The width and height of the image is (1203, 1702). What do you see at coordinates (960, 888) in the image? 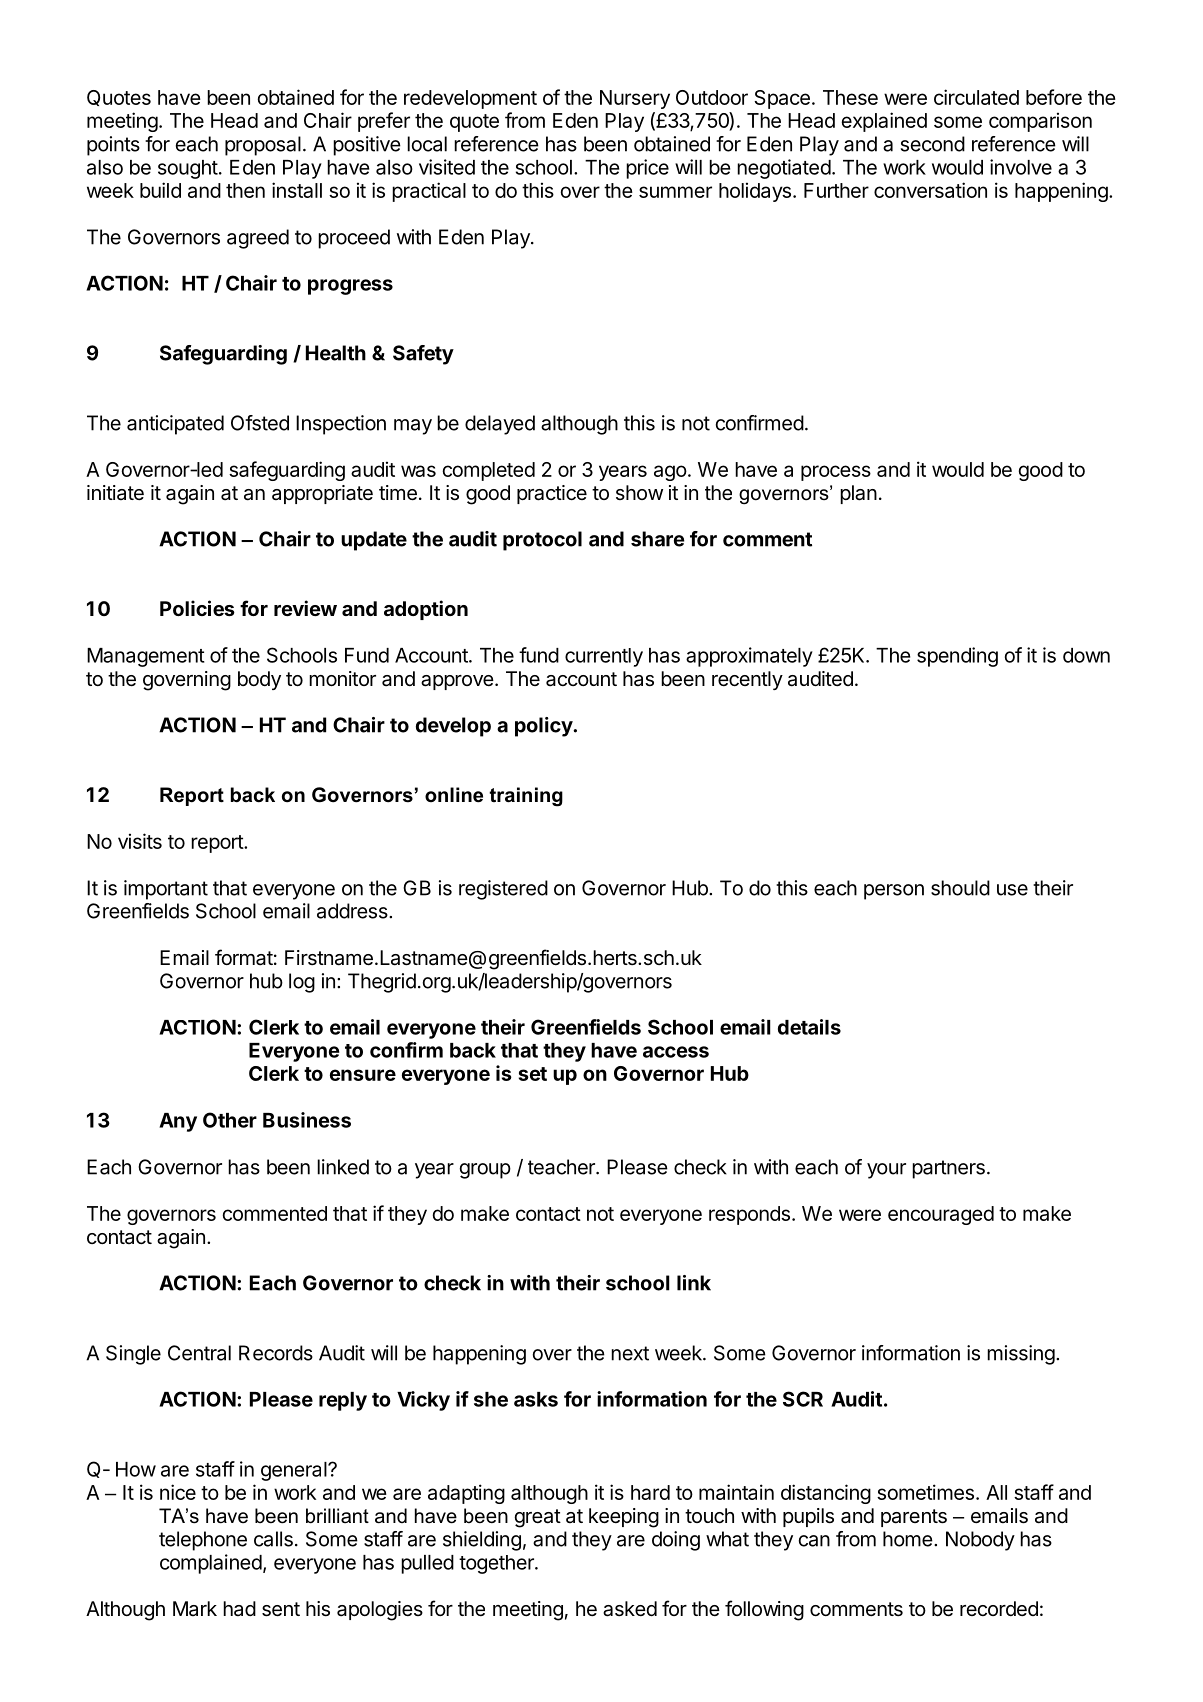
I see `should` at bounding box center [960, 888].
